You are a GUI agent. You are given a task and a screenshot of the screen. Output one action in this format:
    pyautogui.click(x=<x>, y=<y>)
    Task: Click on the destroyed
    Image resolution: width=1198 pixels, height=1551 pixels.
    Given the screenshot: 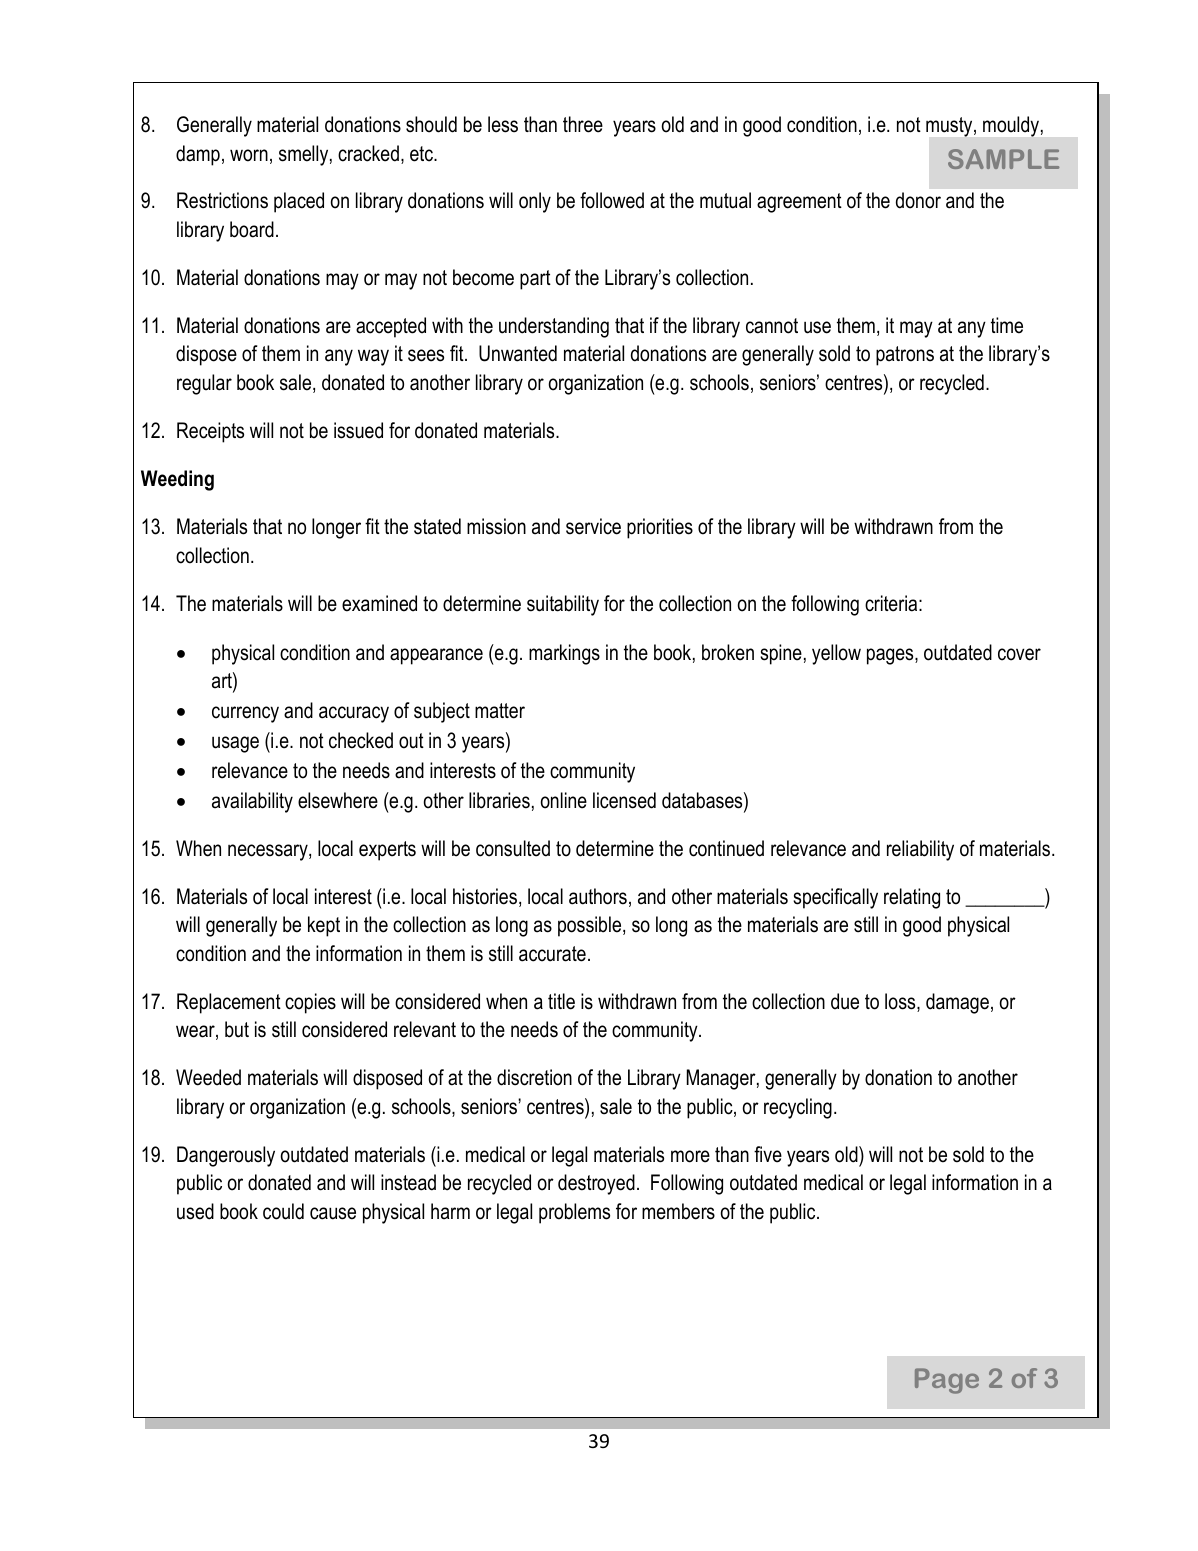 What is the action you would take?
    pyautogui.click(x=596, y=1184)
